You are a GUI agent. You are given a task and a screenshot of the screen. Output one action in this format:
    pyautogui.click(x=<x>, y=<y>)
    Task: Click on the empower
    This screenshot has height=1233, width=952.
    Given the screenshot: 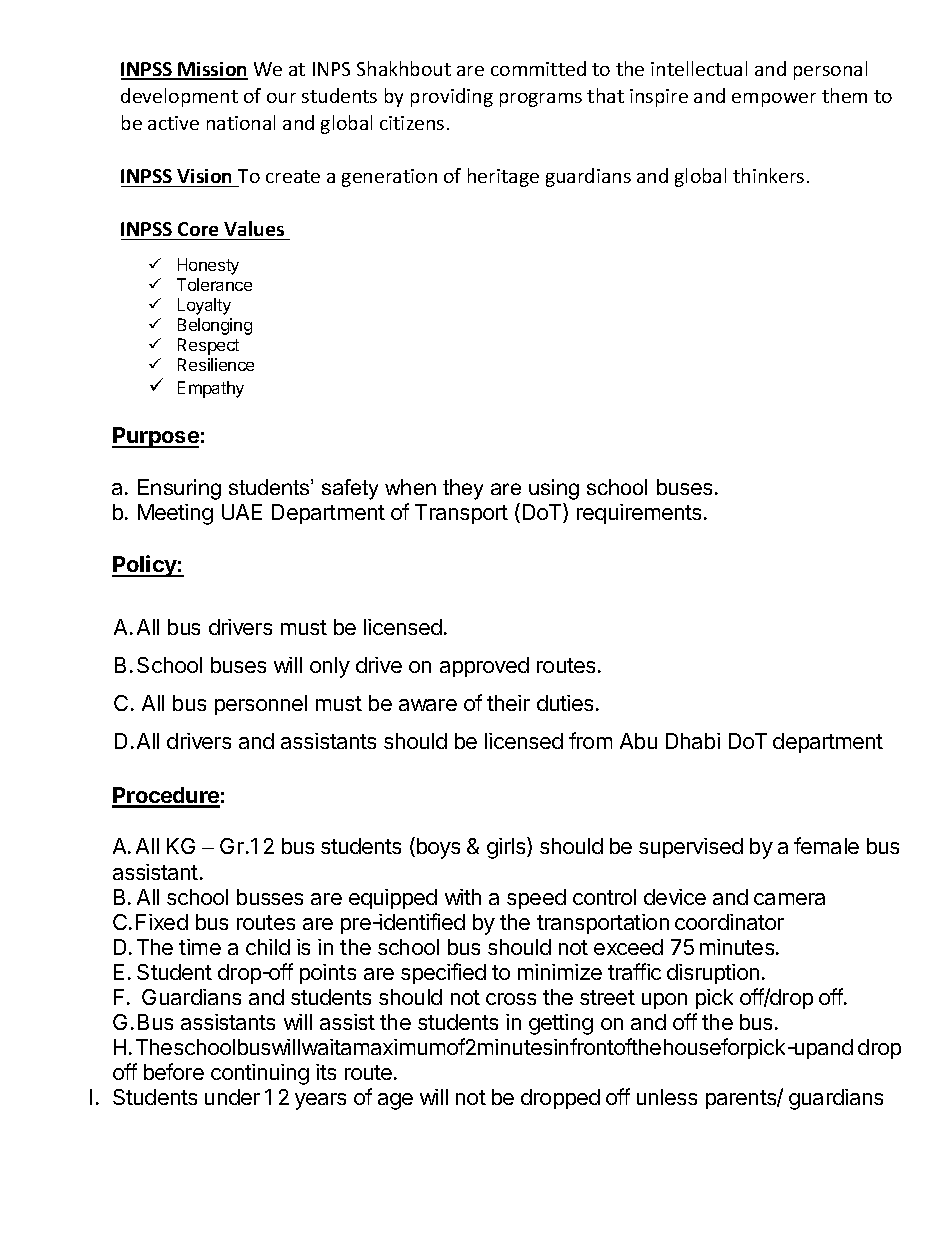 What is the action you would take?
    pyautogui.click(x=774, y=100)
